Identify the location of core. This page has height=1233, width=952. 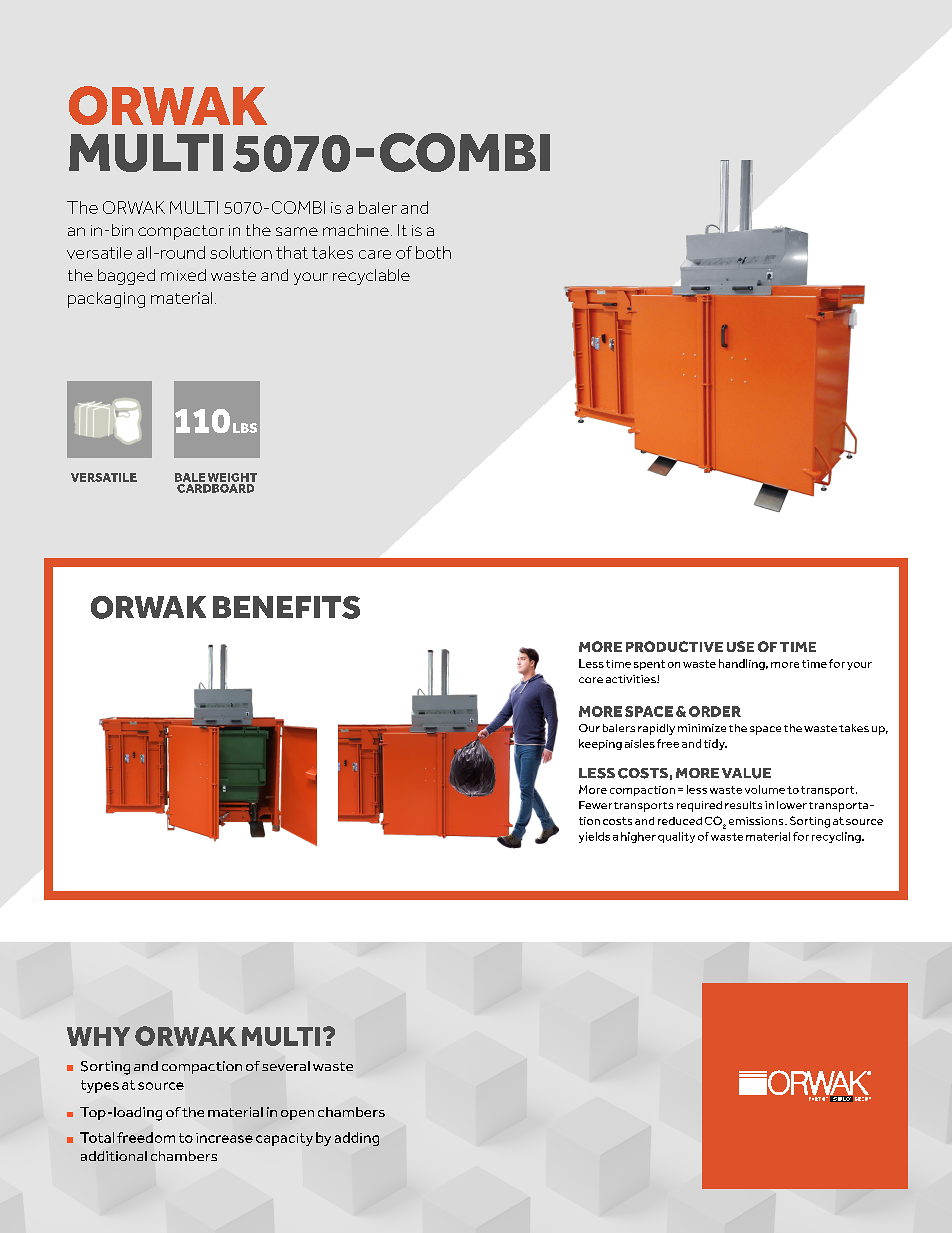
(591, 680).
